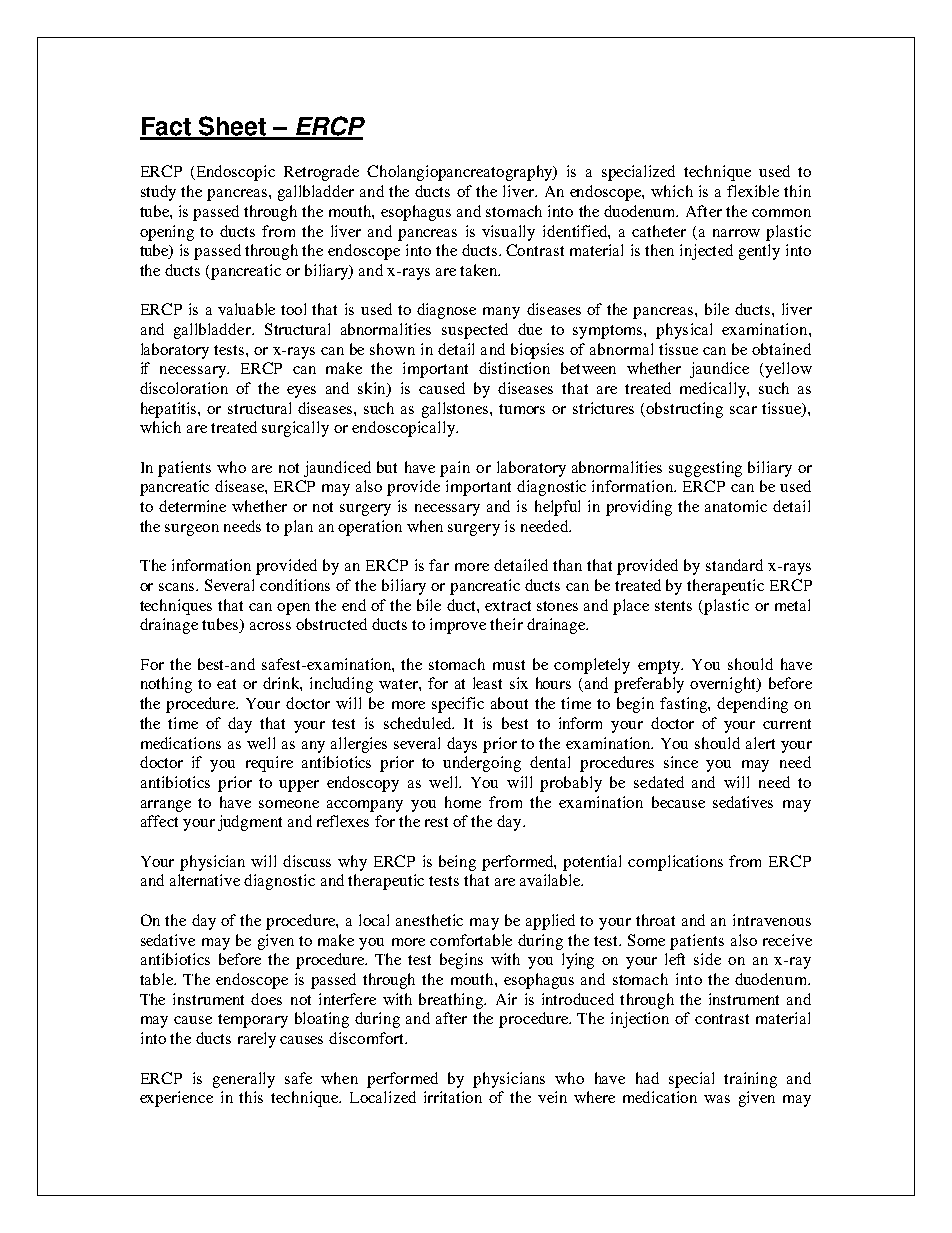  What do you see at coordinates (158, 193) in the page?
I see `study` at bounding box center [158, 193].
